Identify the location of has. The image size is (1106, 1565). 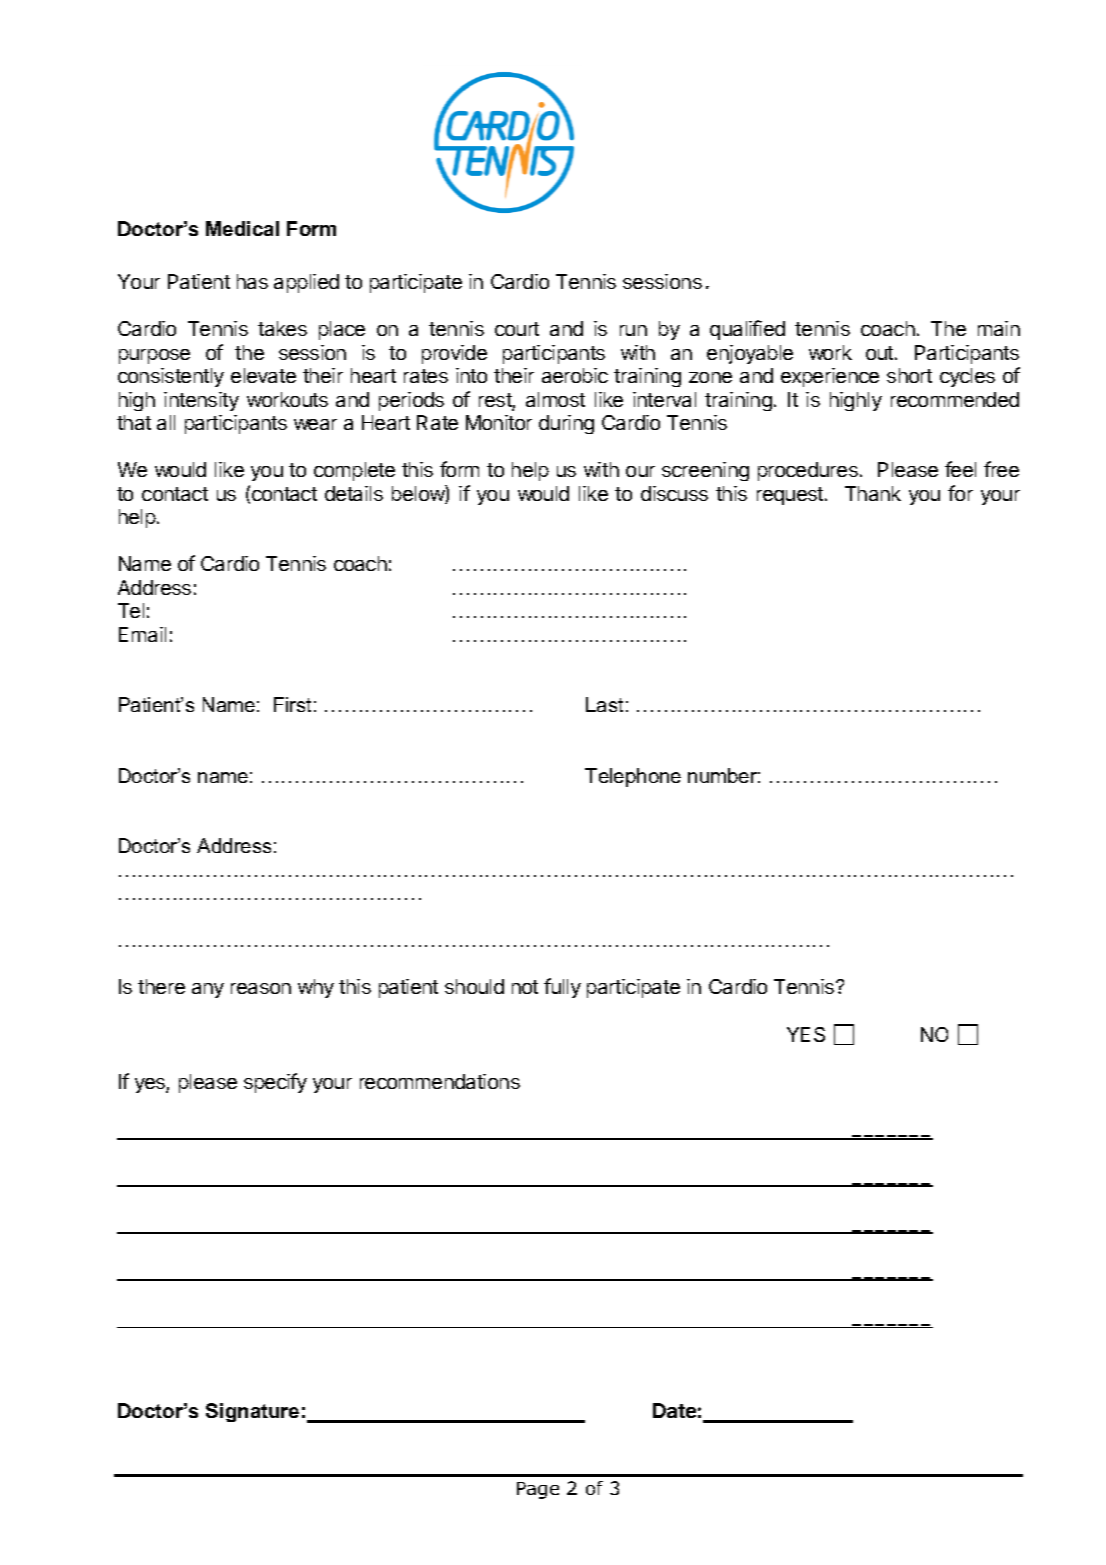
(252, 281).
